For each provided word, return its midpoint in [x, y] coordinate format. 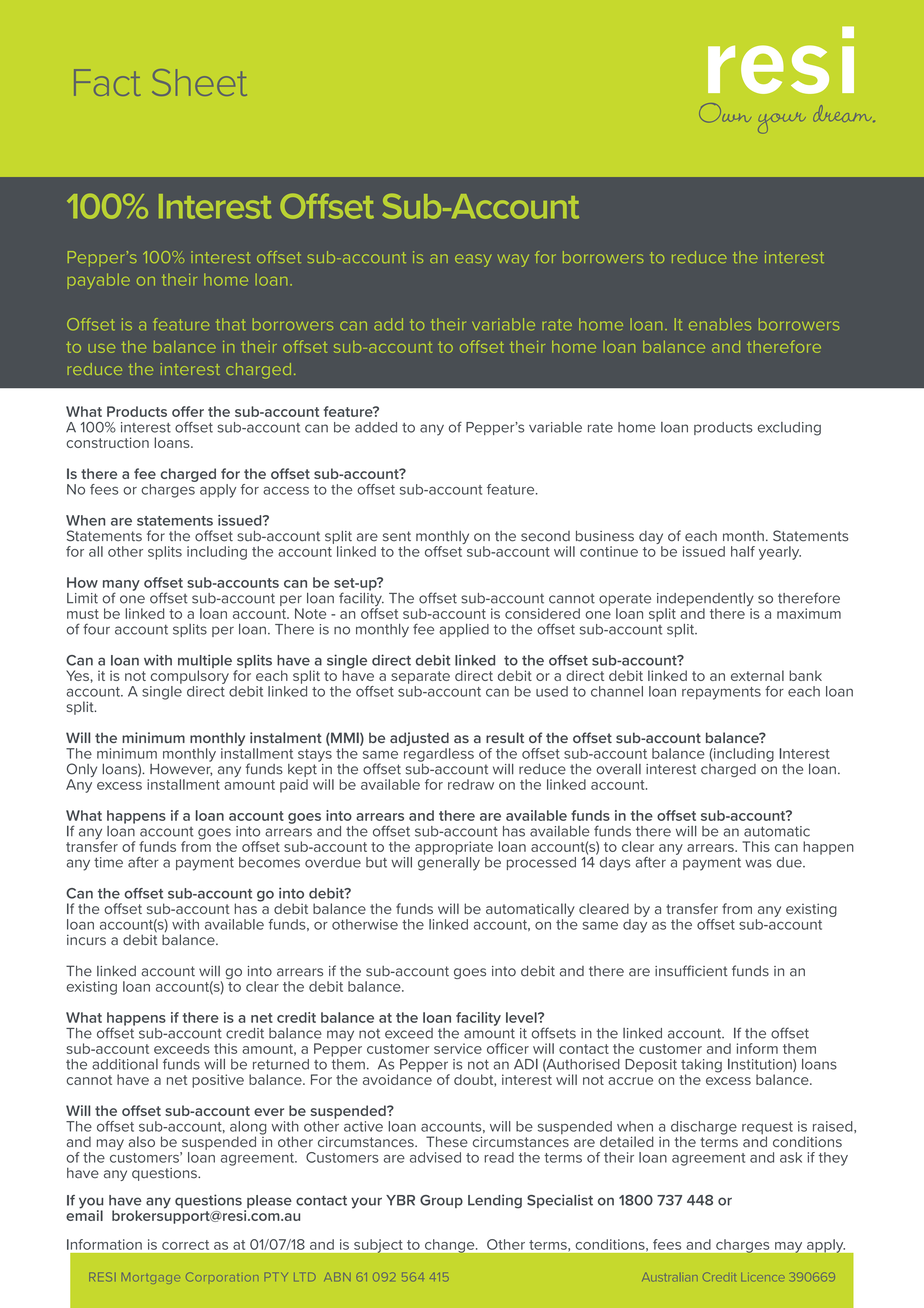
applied [464, 630]
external [757, 675]
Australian [669, 1277]
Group [441, 1201]
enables [720, 324]
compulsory [190, 677]
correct [185, 1245]
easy [473, 260]
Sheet [199, 82]
